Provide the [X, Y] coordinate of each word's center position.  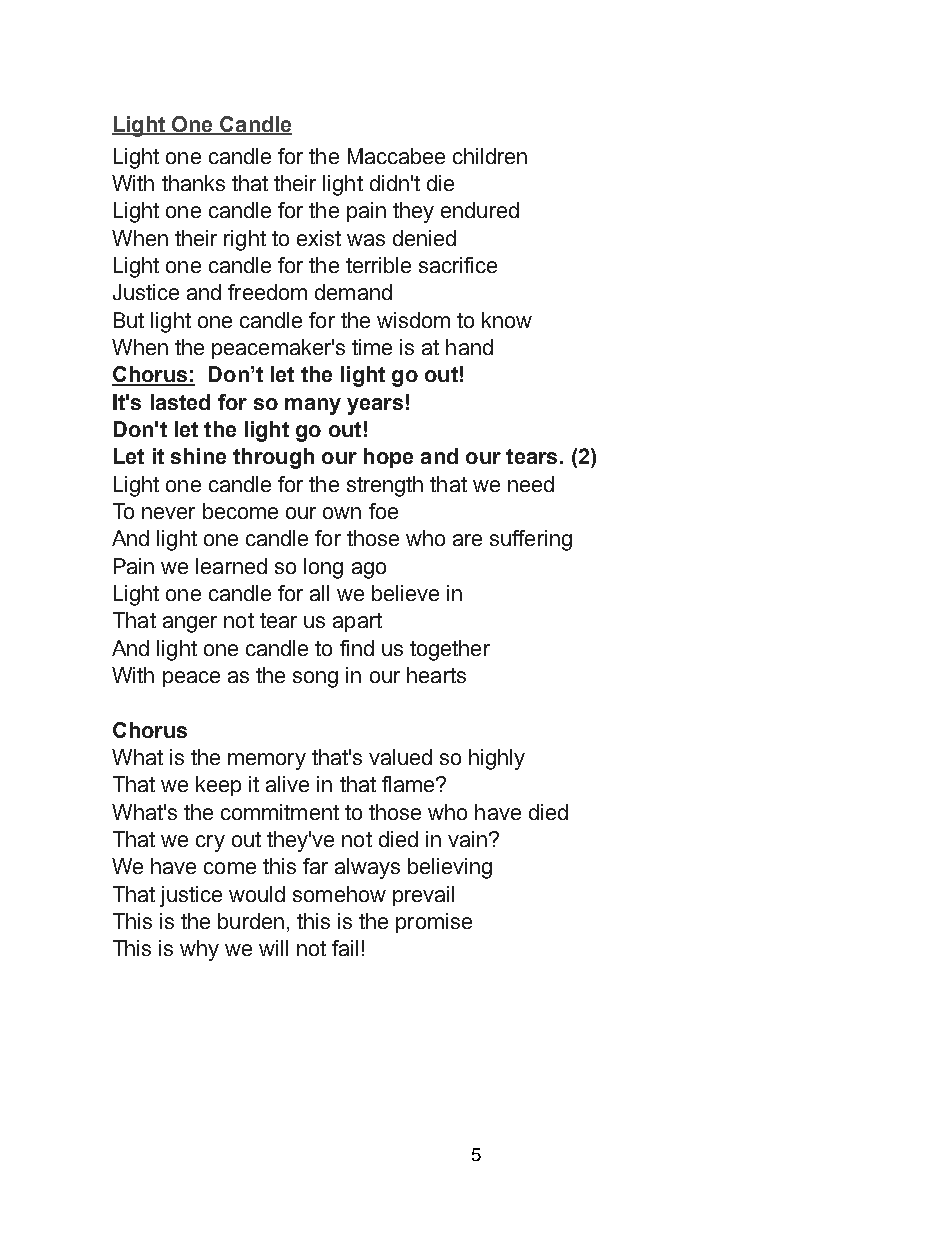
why [199, 950]
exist [319, 238]
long [323, 568]
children [490, 156]
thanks [193, 183]
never [168, 513]
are [467, 540]
